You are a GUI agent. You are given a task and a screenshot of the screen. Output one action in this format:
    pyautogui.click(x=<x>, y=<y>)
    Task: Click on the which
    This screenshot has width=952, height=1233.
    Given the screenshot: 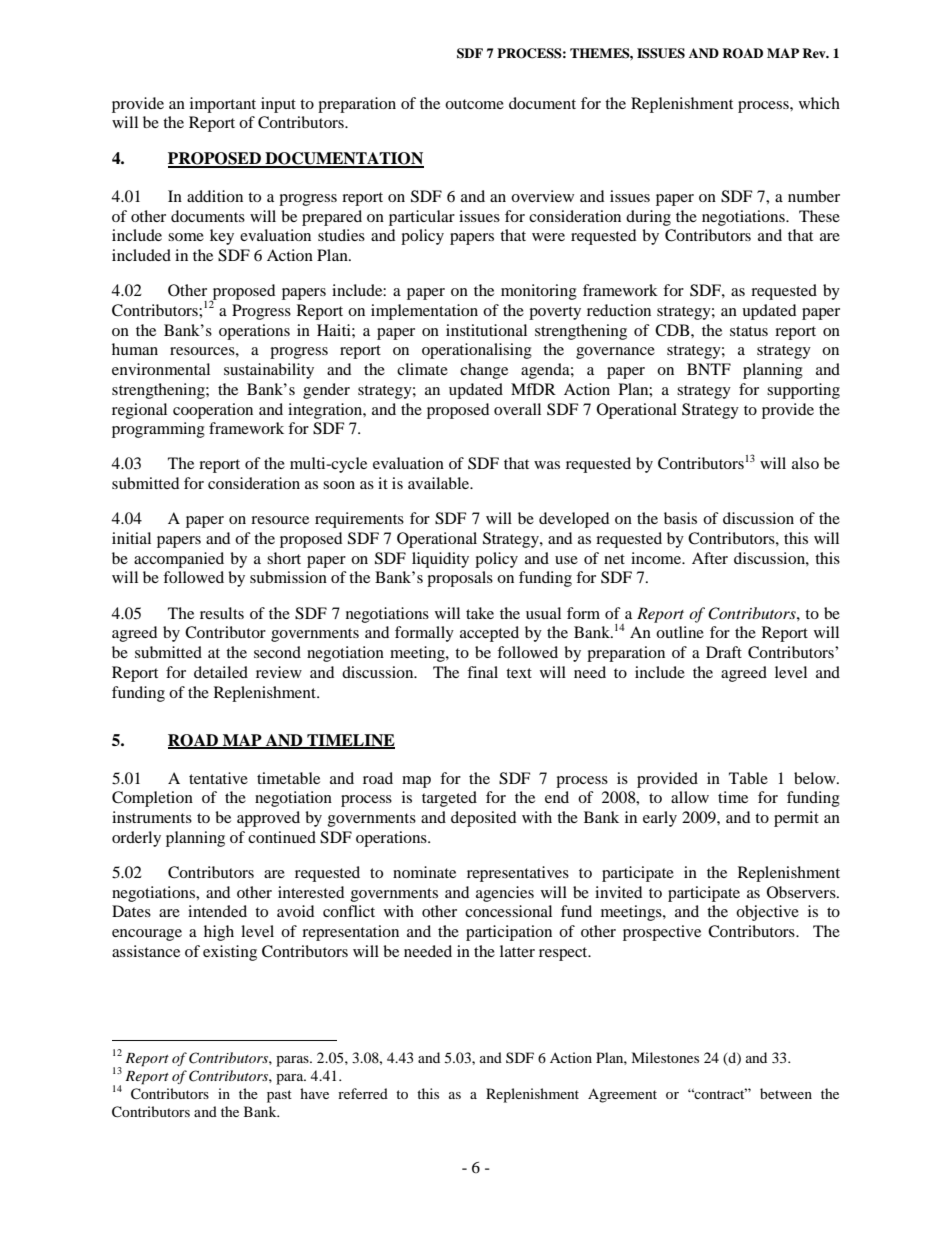 What is the action you would take?
    pyautogui.click(x=819, y=103)
